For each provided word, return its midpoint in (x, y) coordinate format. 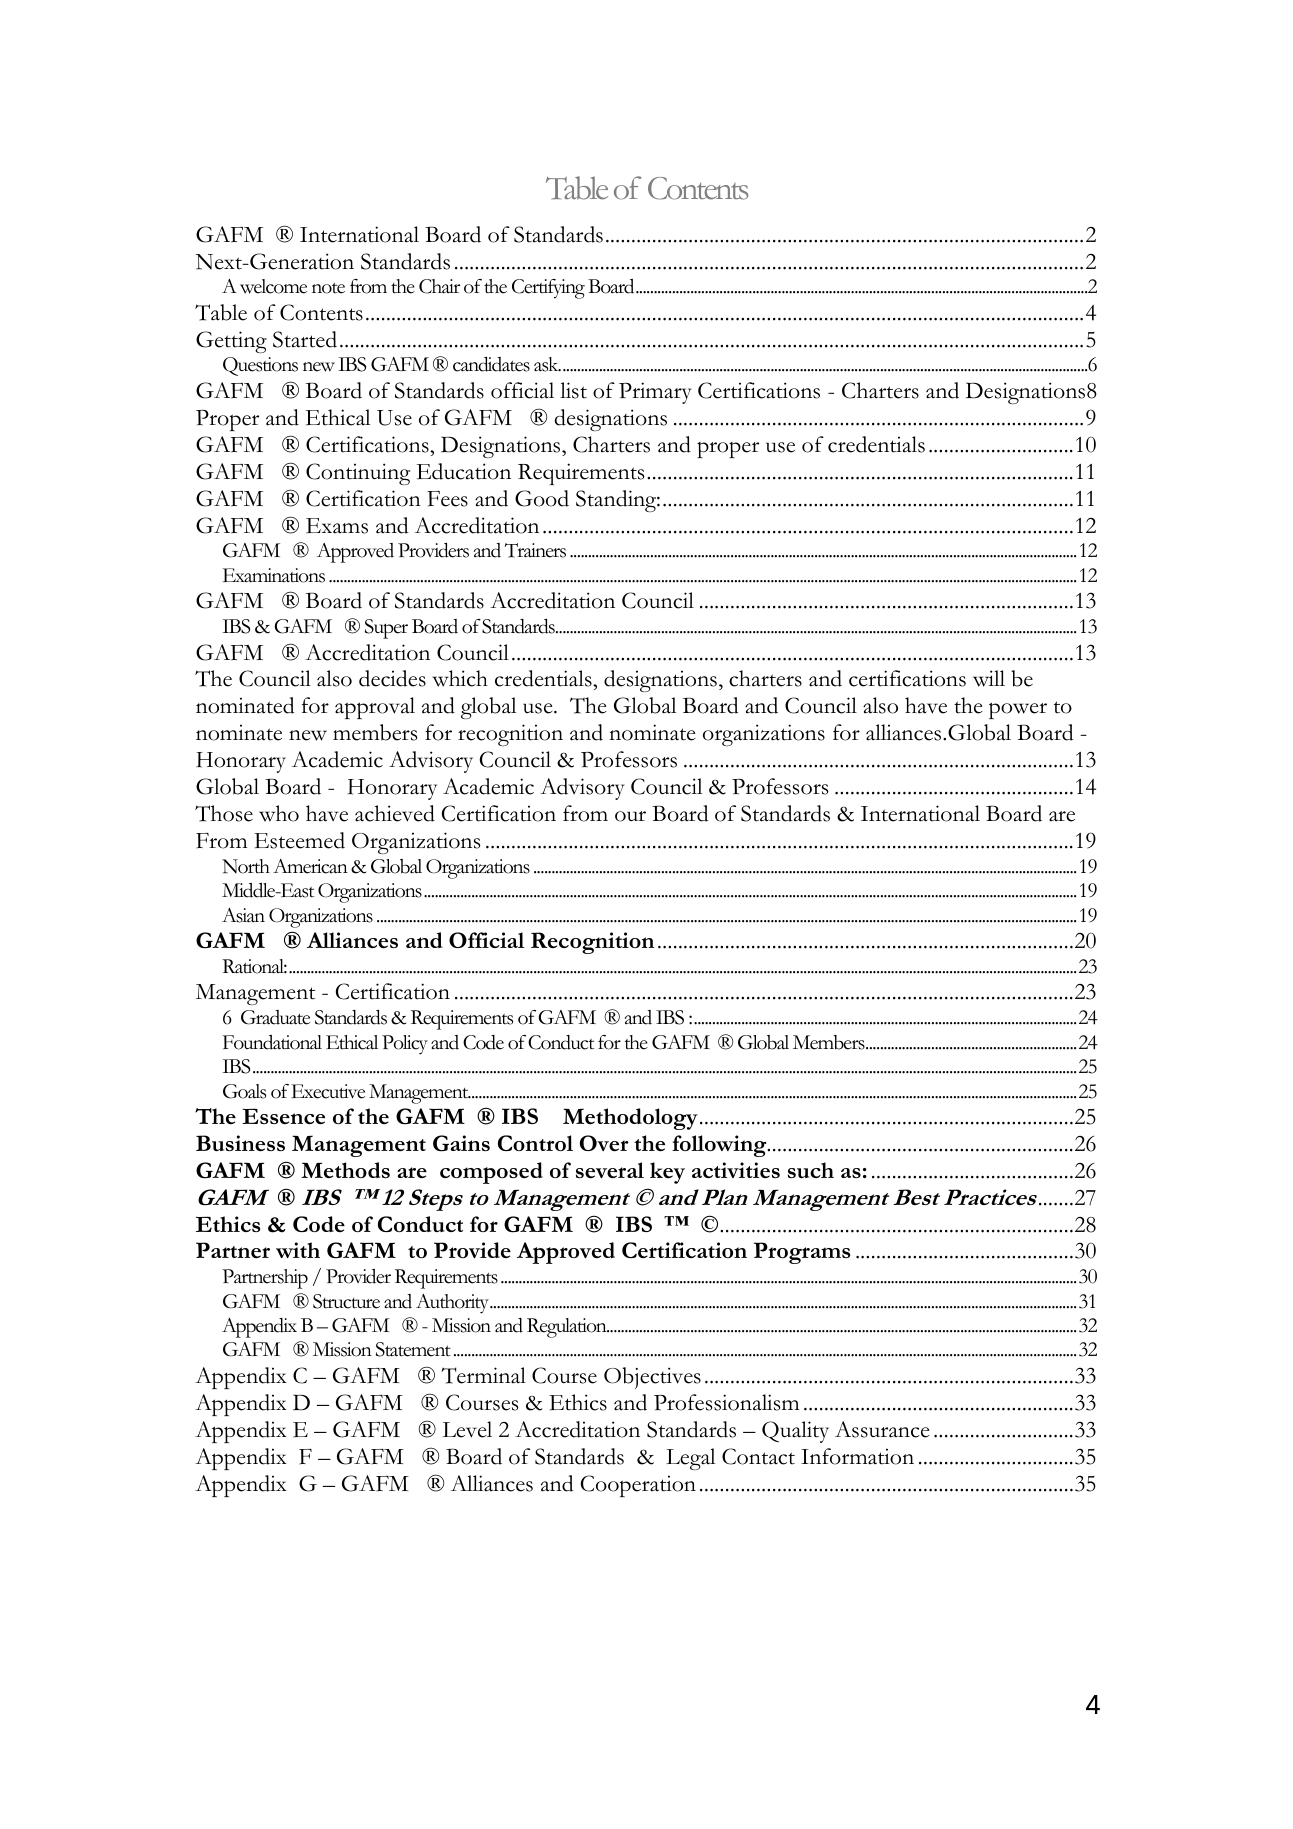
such (811, 1170)
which (460, 678)
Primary (655, 393)
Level (467, 1429)
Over (604, 1143)
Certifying (548, 289)
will (989, 678)
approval (375, 708)
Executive (328, 1091)
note (328, 288)
